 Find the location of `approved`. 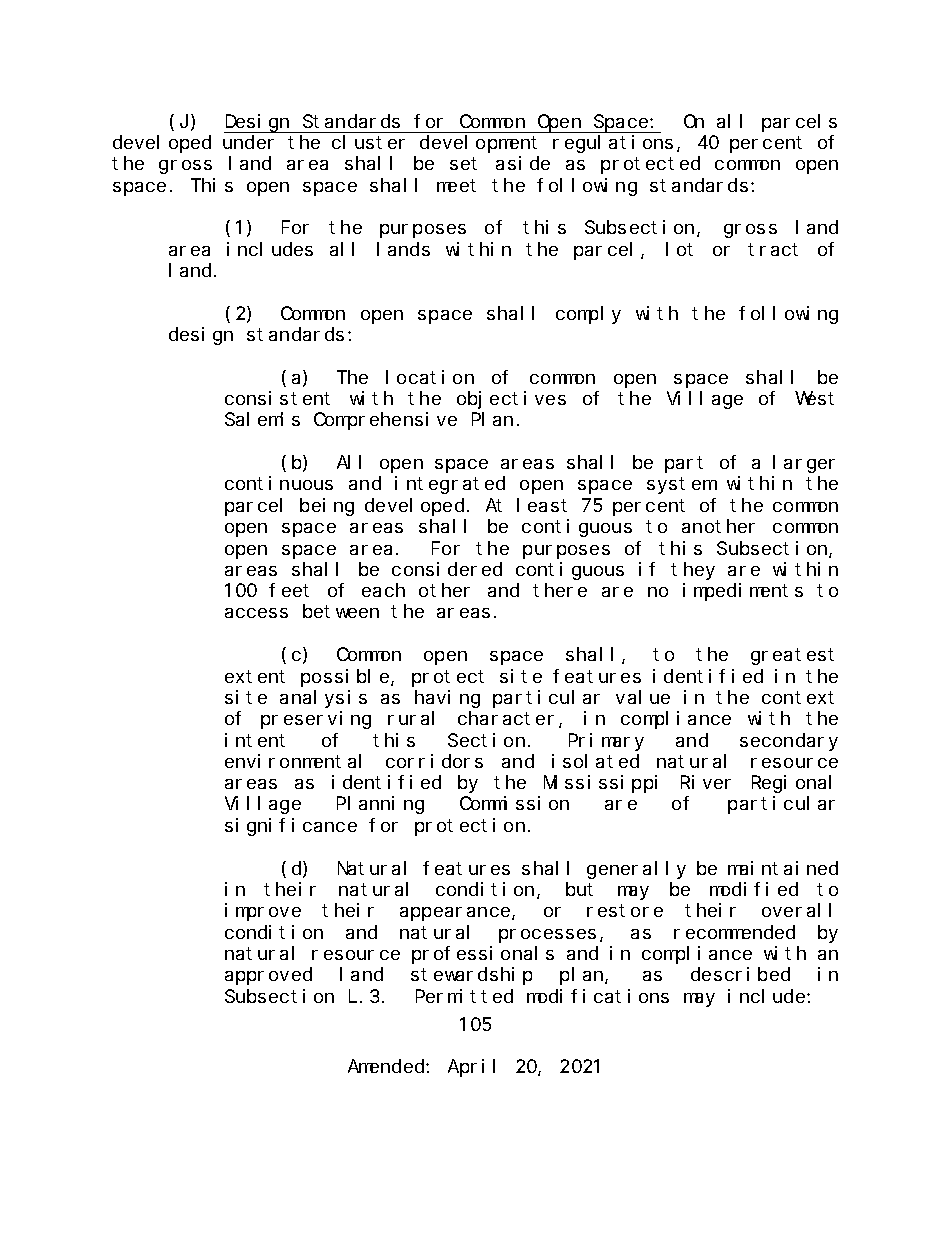

approved is located at coordinates (268, 976).
